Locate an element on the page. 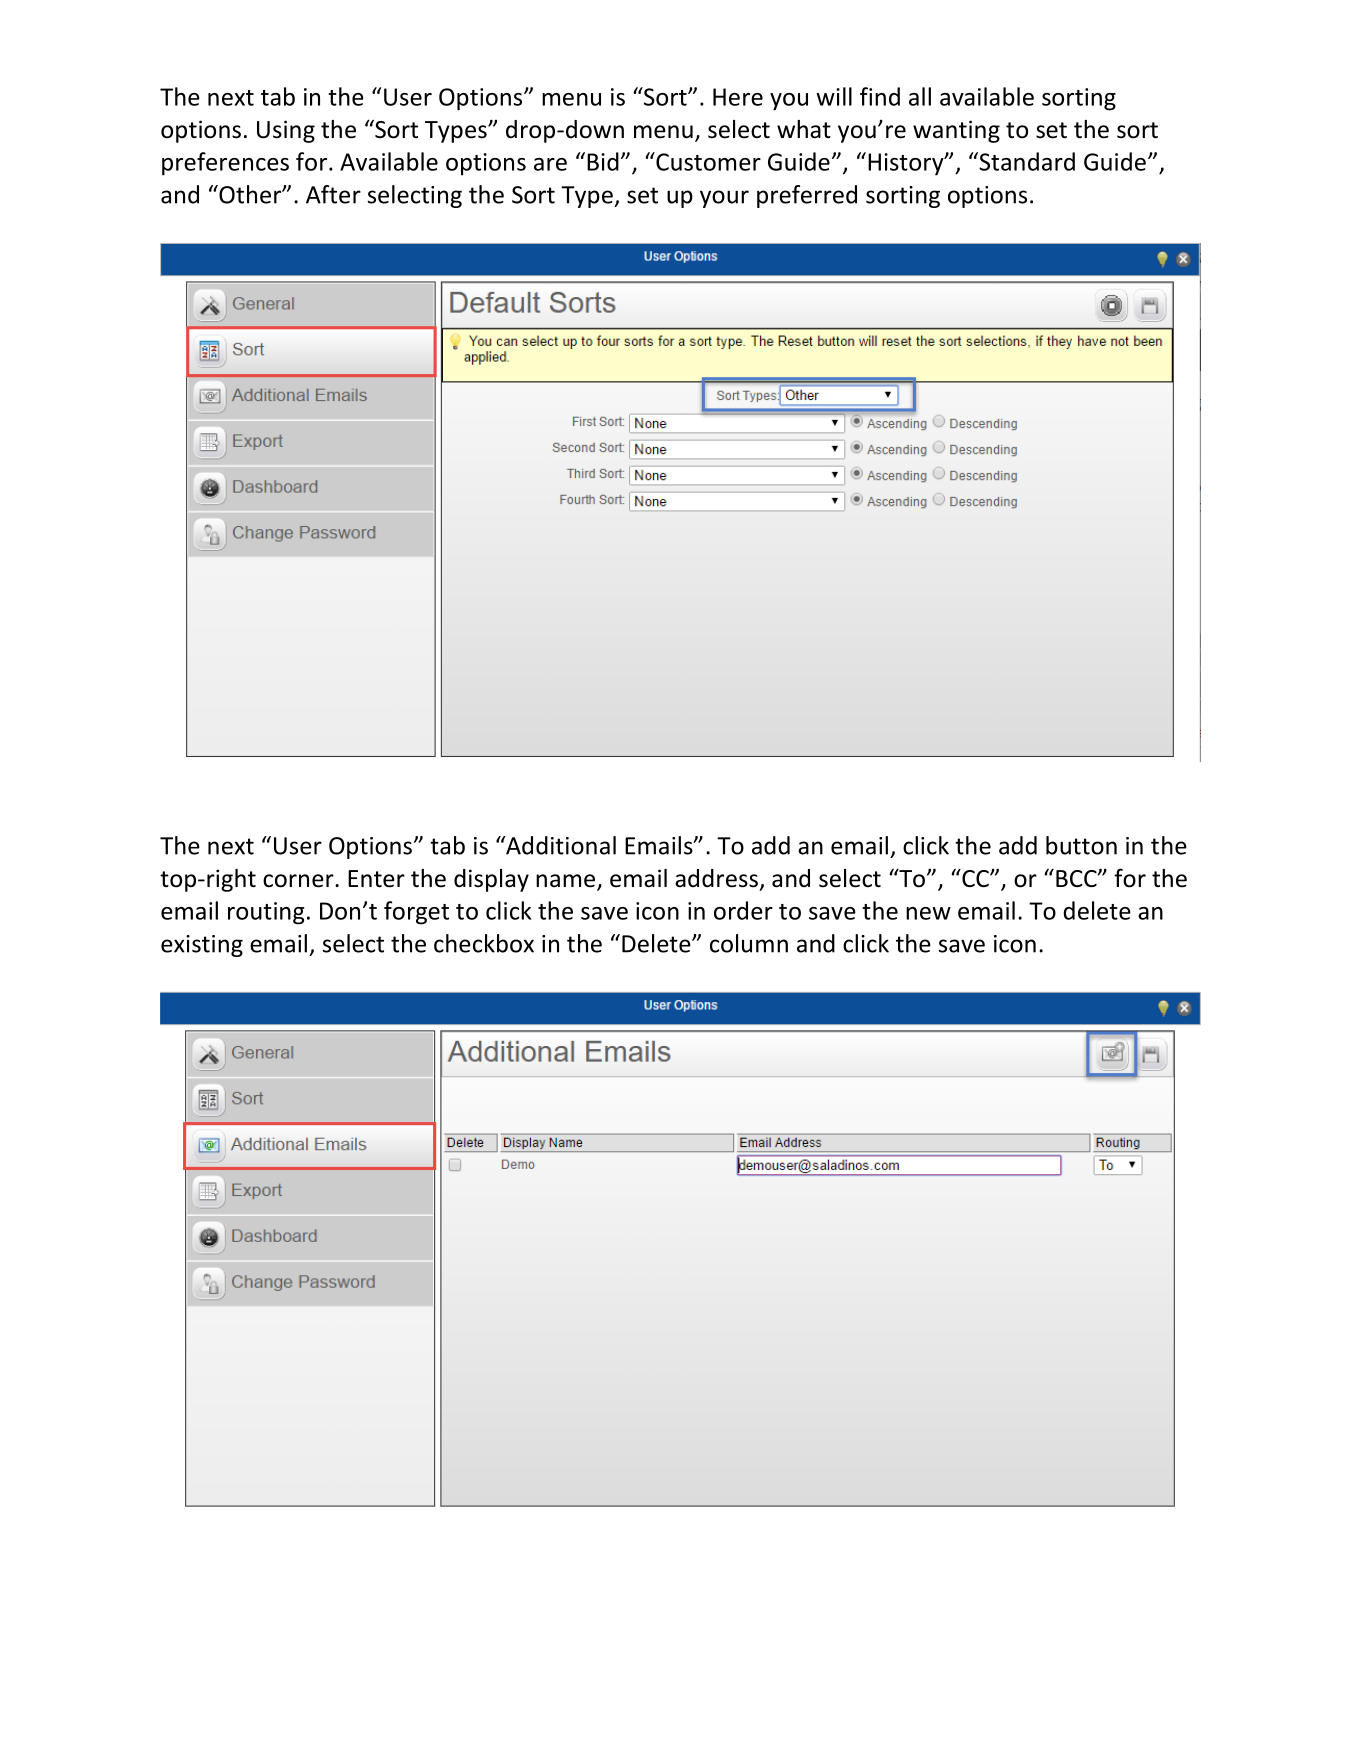 The height and width of the image is (1762, 1361). your is located at coordinates (724, 199).
